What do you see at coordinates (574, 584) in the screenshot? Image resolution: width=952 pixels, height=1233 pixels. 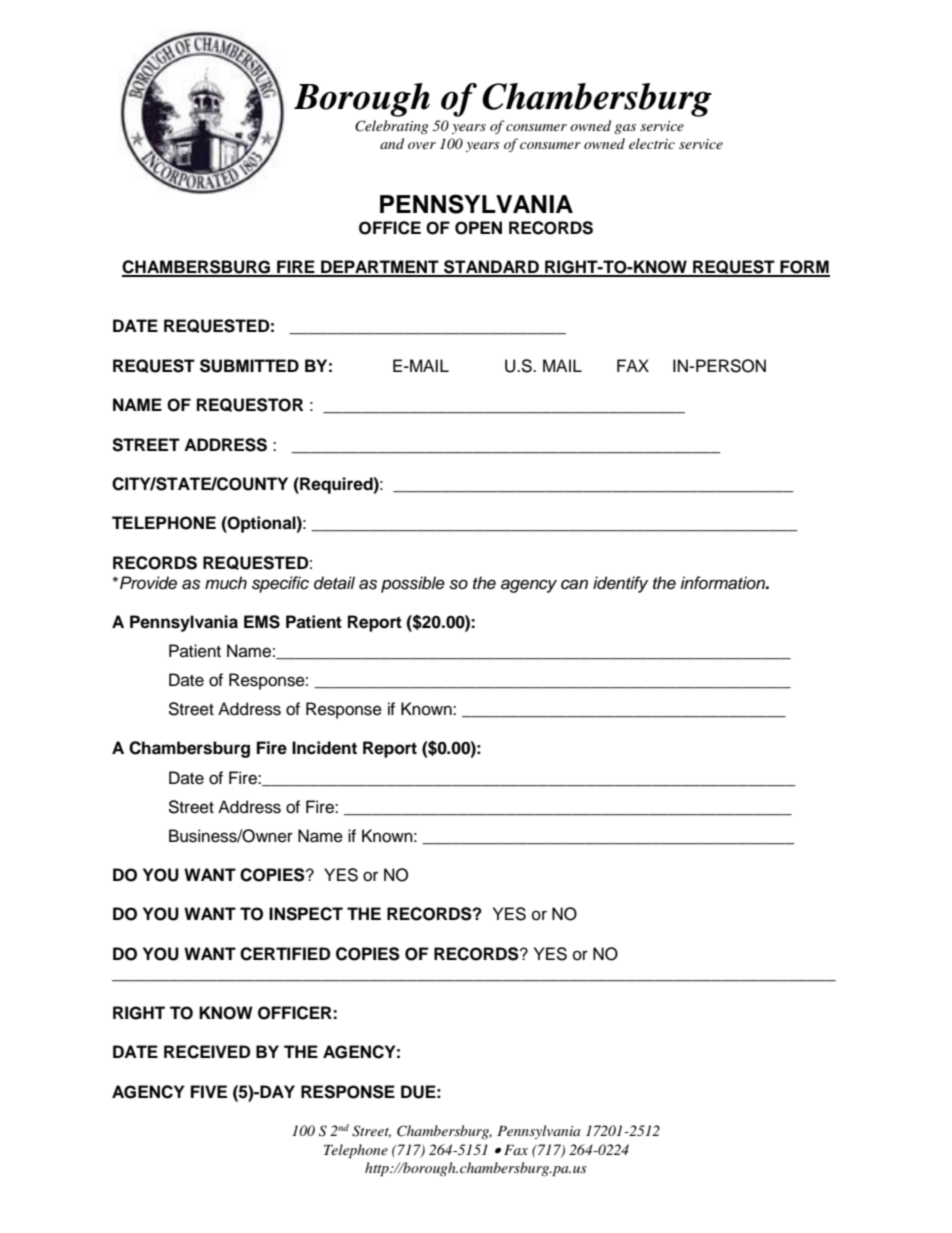 I see `can` at bounding box center [574, 584].
